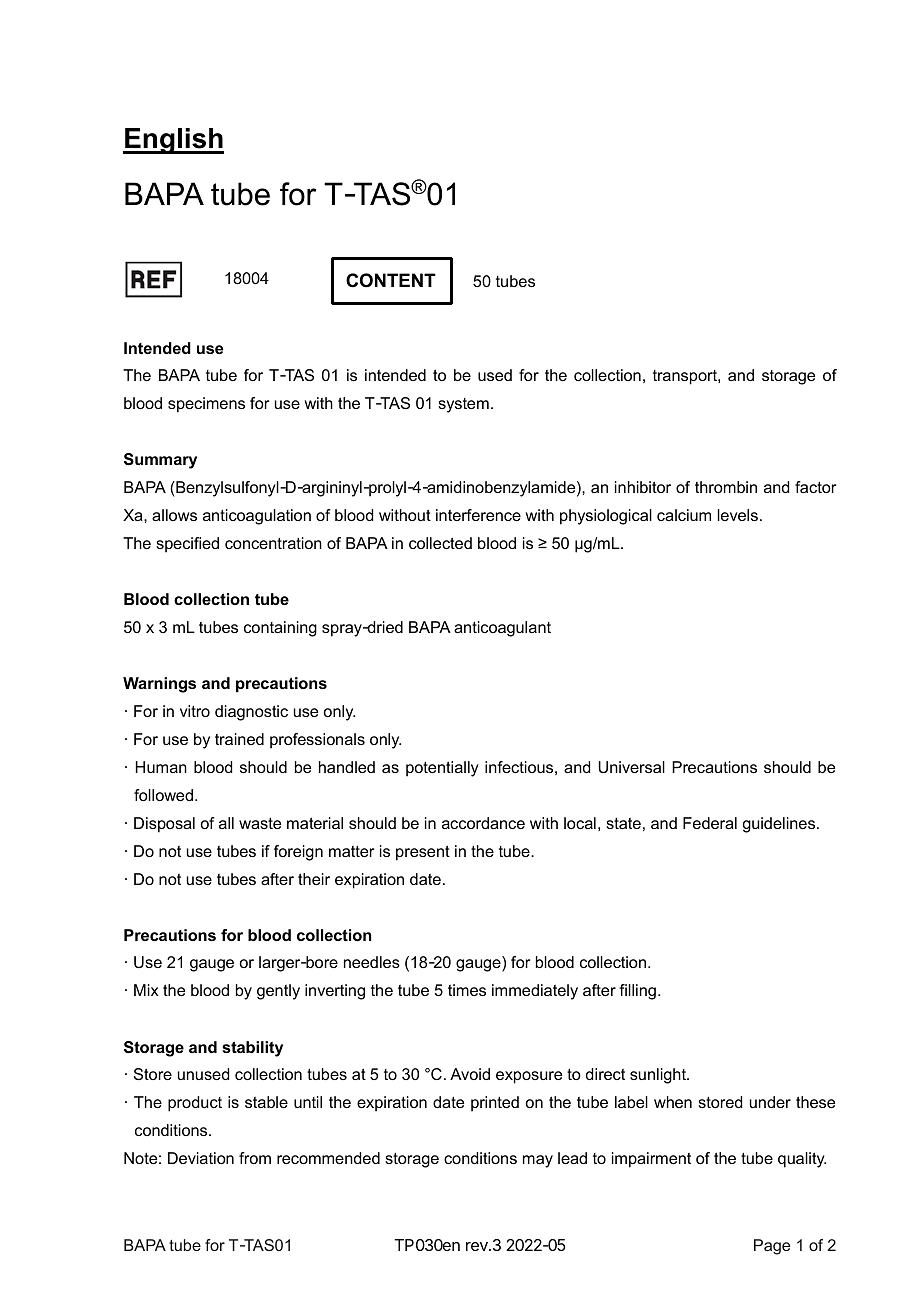 The height and width of the screenshot is (1308, 924). Describe the element at coordinates (502, 629) in the screenshot. I see `anticoagulant` at that location.
